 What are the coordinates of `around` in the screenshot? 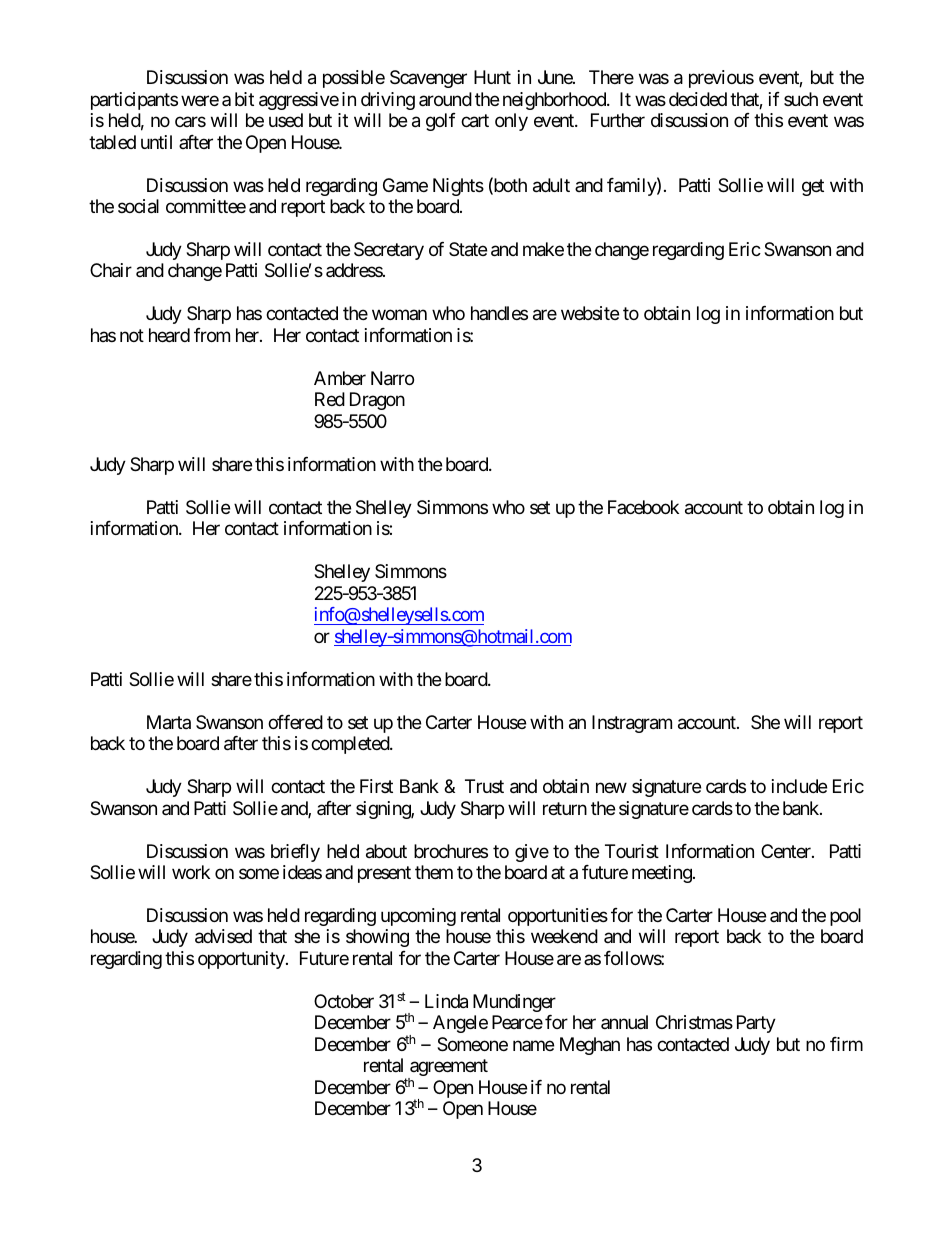 It's located at (445, 99).
